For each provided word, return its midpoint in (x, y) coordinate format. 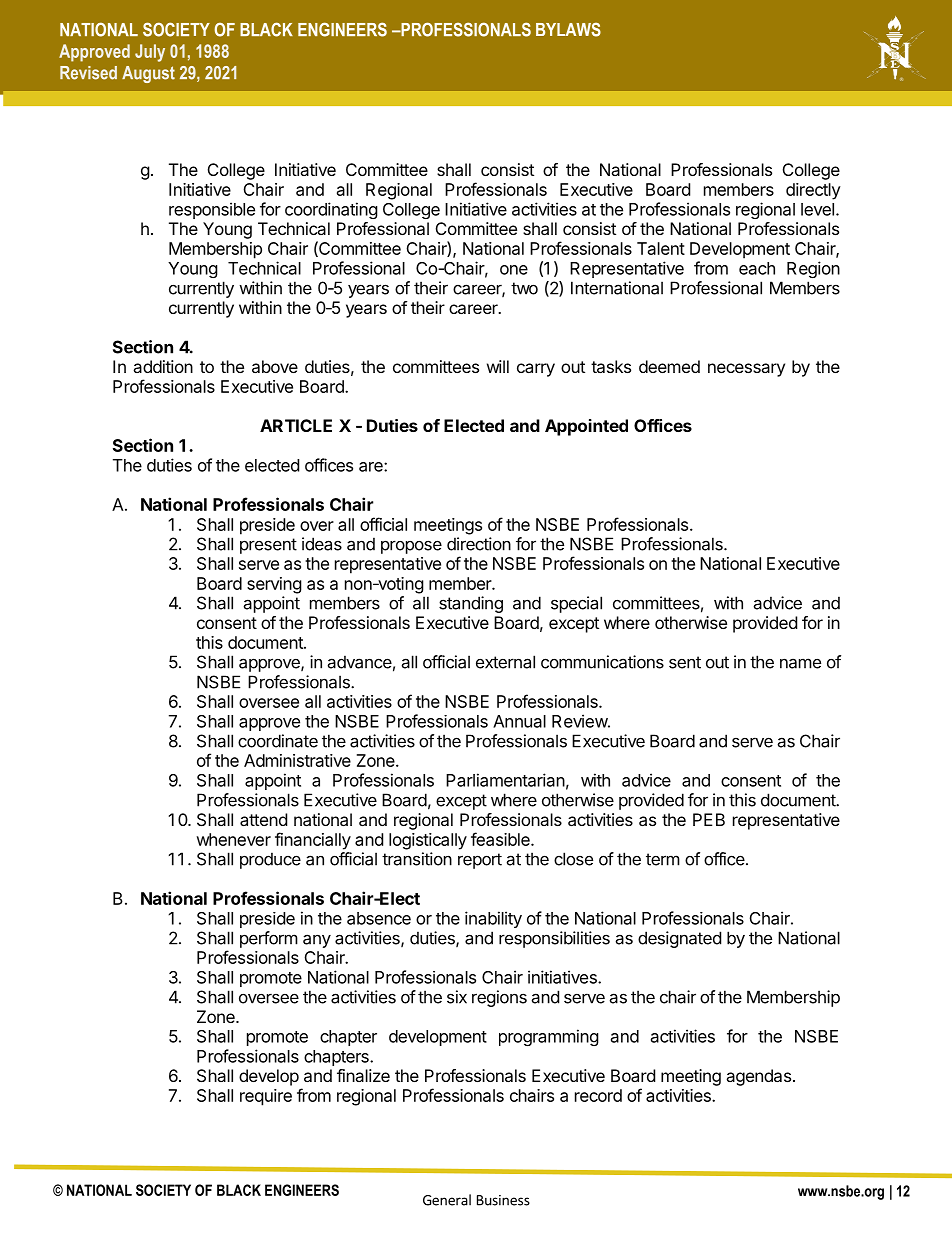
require (266, 1097)
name (800, 663)
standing (471, 604)
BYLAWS (568, 29)
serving (274, 585)
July (150, 53)
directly (813, 191)
